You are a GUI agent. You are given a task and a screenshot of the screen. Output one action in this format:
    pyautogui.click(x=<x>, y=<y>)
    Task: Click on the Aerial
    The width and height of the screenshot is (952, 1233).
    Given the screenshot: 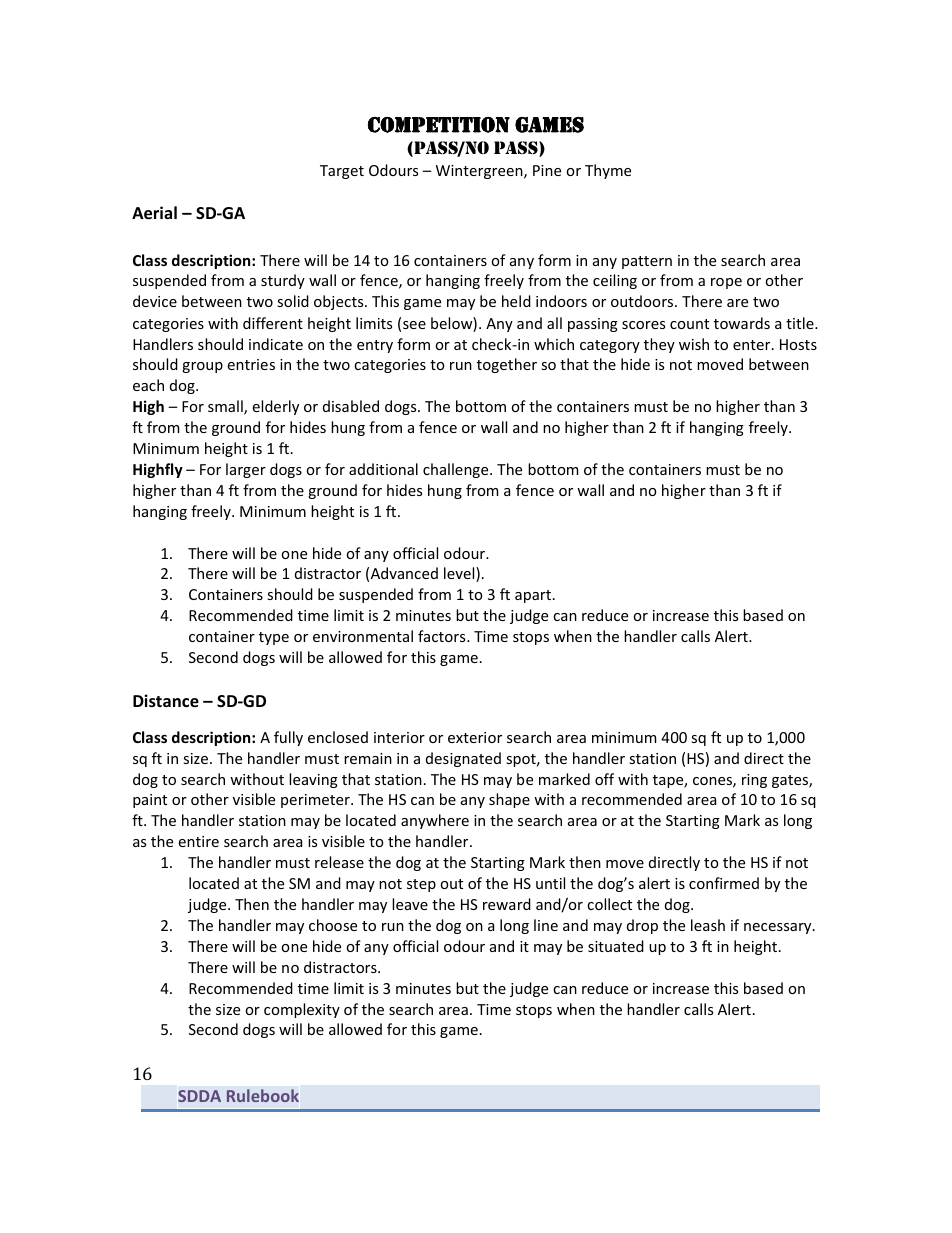 What is the action you would take?
    pyautogui.click(x=154, y=213)
